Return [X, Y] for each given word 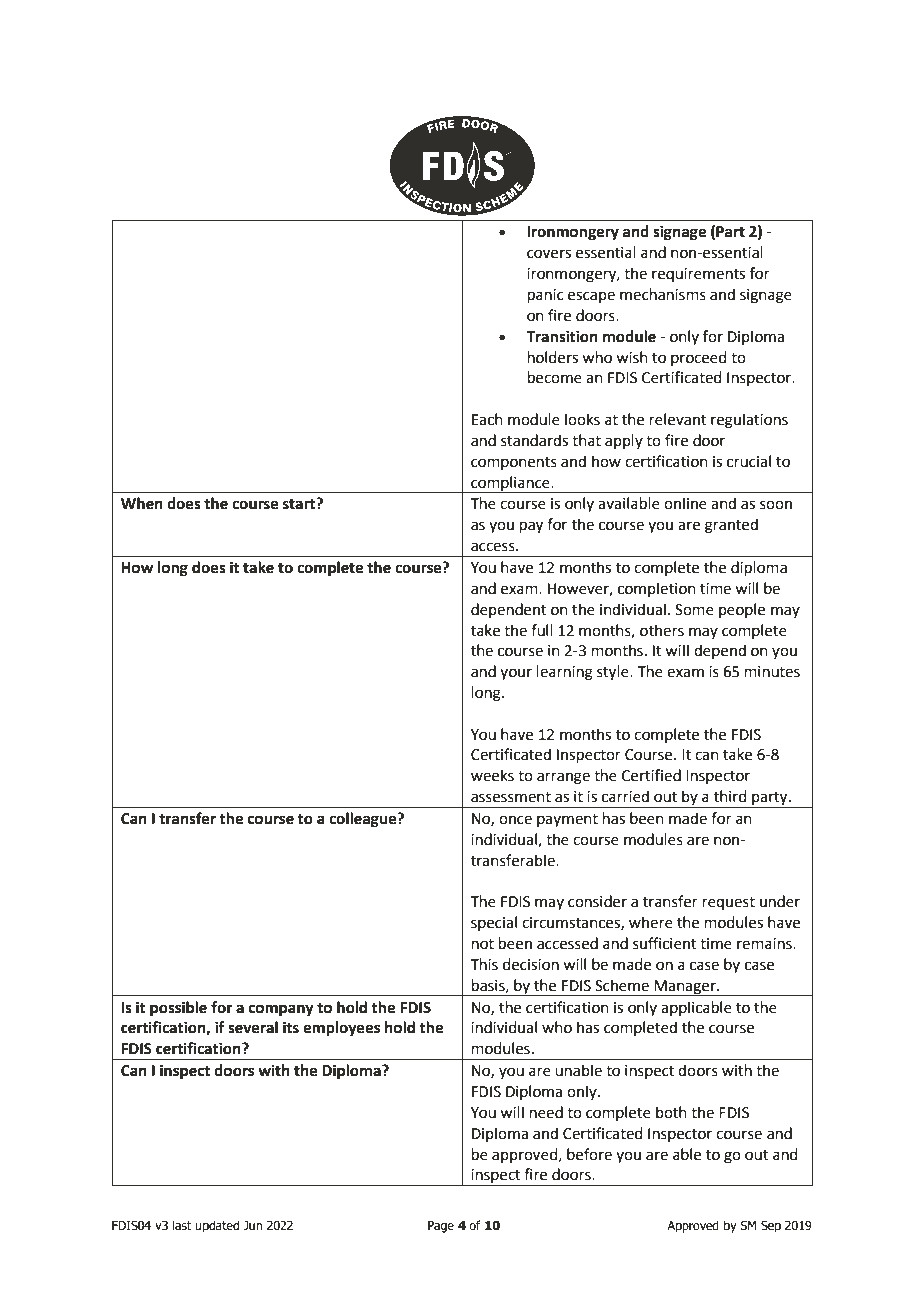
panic [546, 296]
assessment [511, 797]
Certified [651, 775]
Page [441, 1227]
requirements [698, 275]
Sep [771, 1226]
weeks [492, 775]
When [142, 503]
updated [217, 1226]
